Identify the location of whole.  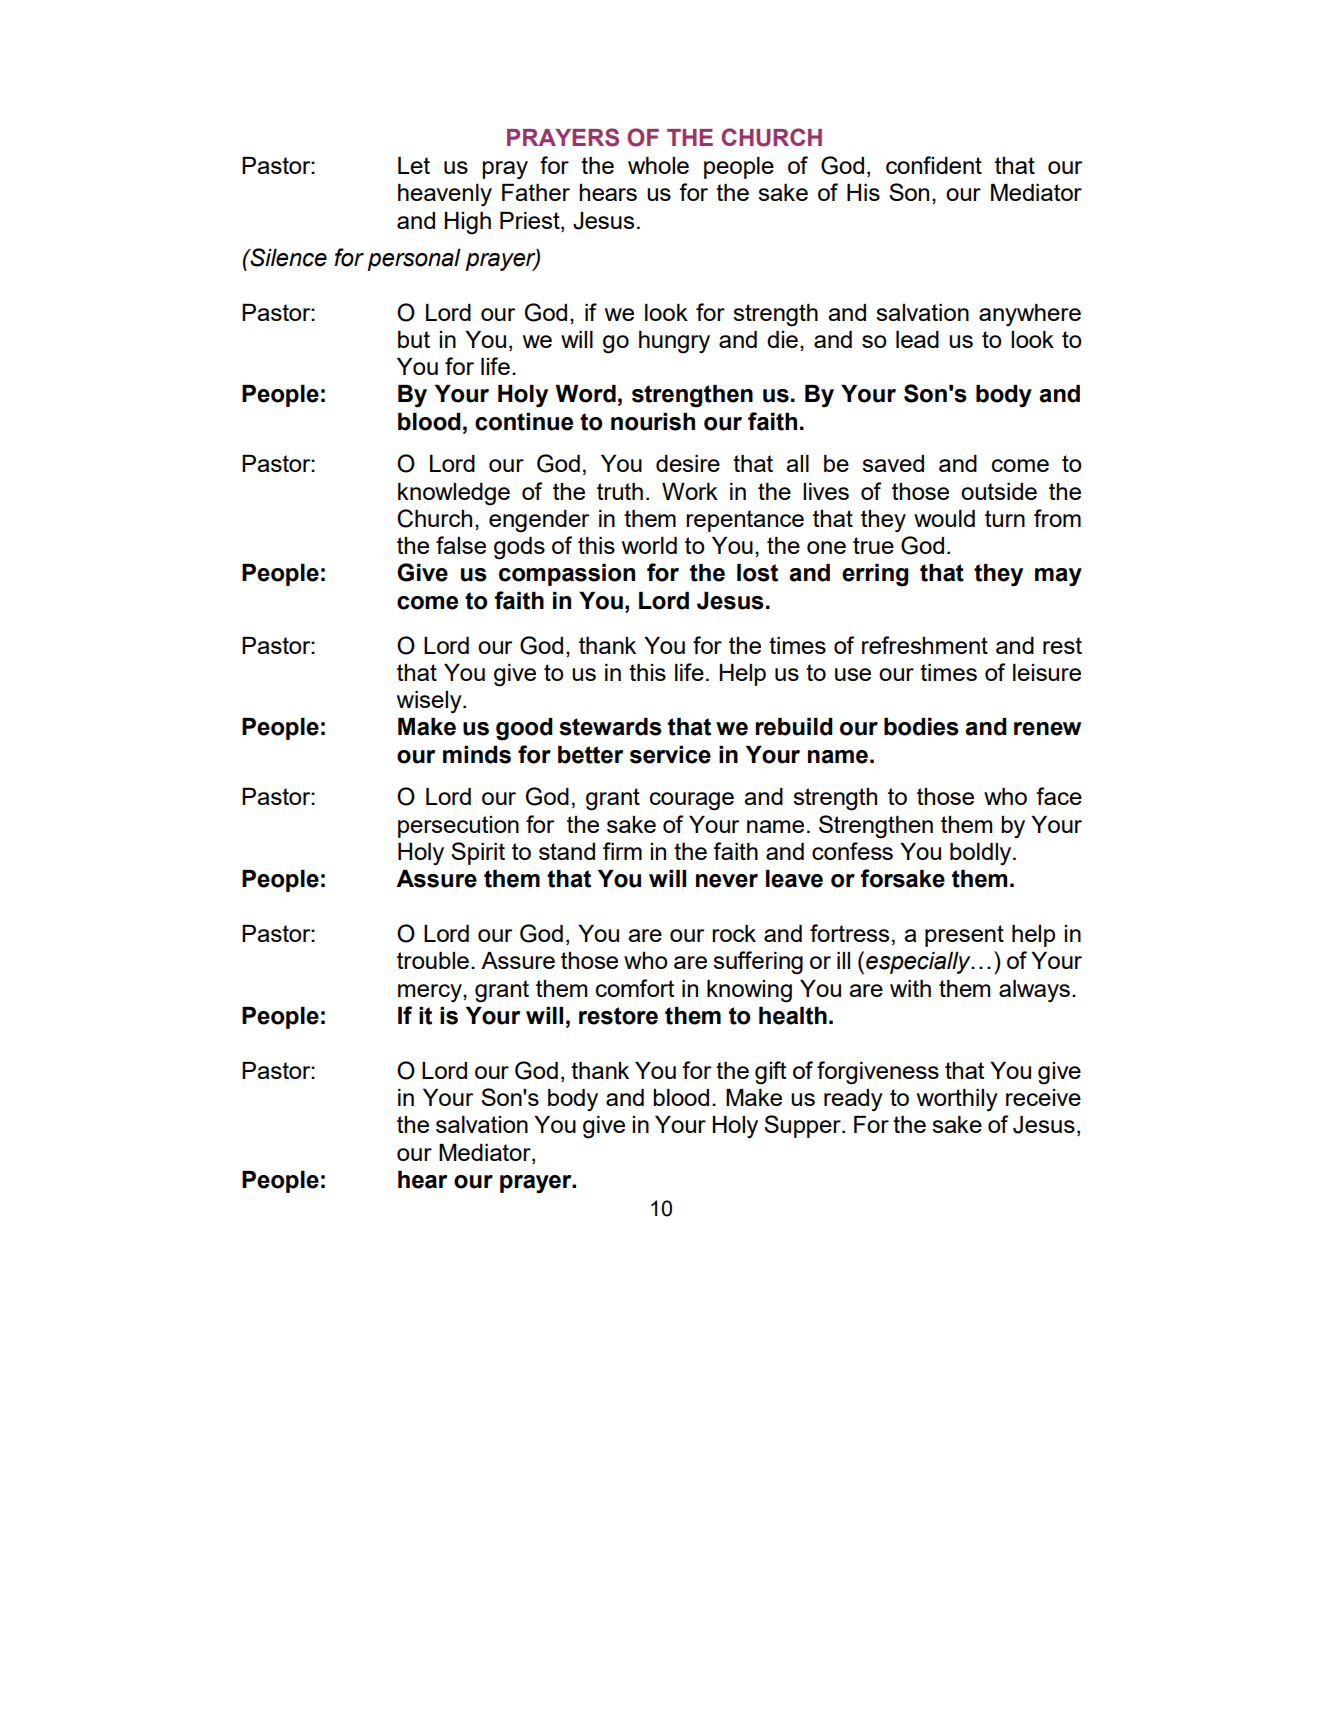
(658, 165).
